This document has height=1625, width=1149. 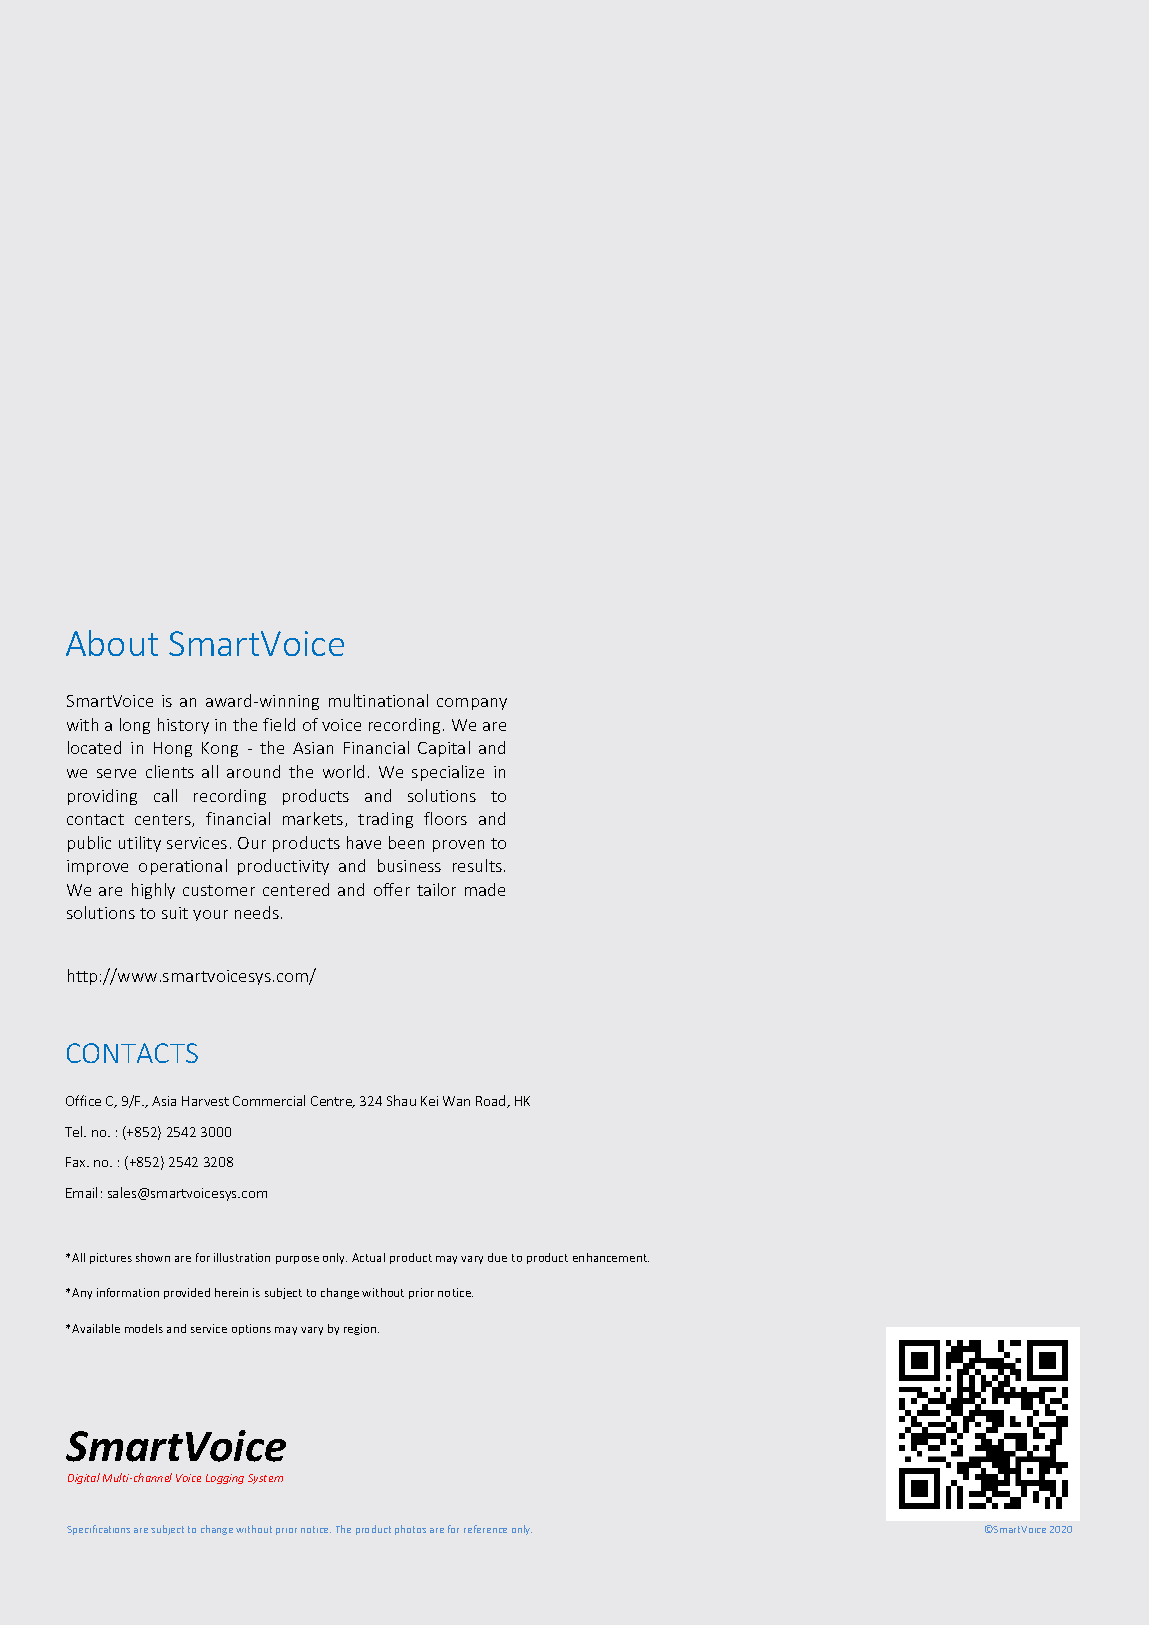 What do you see at coordinates (279, 724) in the document?
I see `field` at bounding box center [279, 724].
